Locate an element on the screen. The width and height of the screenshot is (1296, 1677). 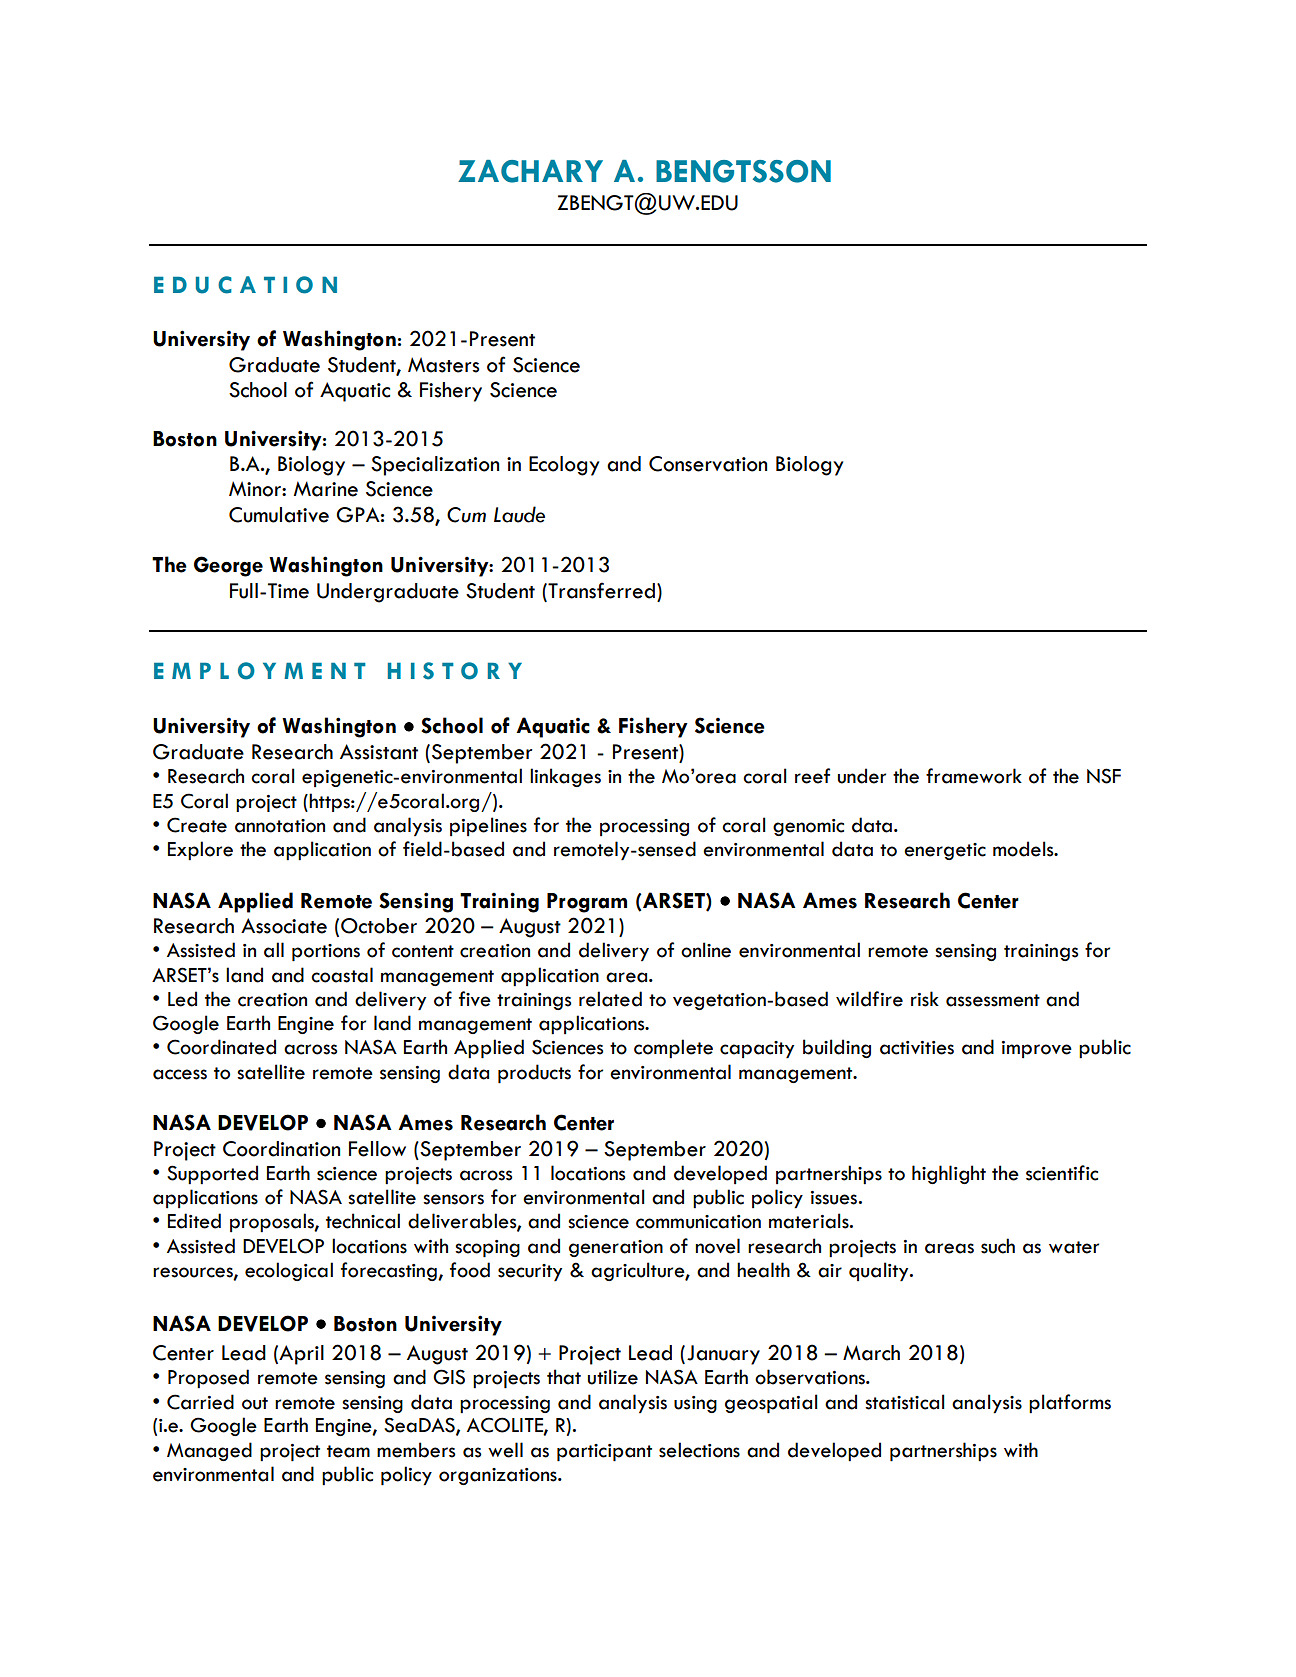
out is located at coordinates (255, 1403).
